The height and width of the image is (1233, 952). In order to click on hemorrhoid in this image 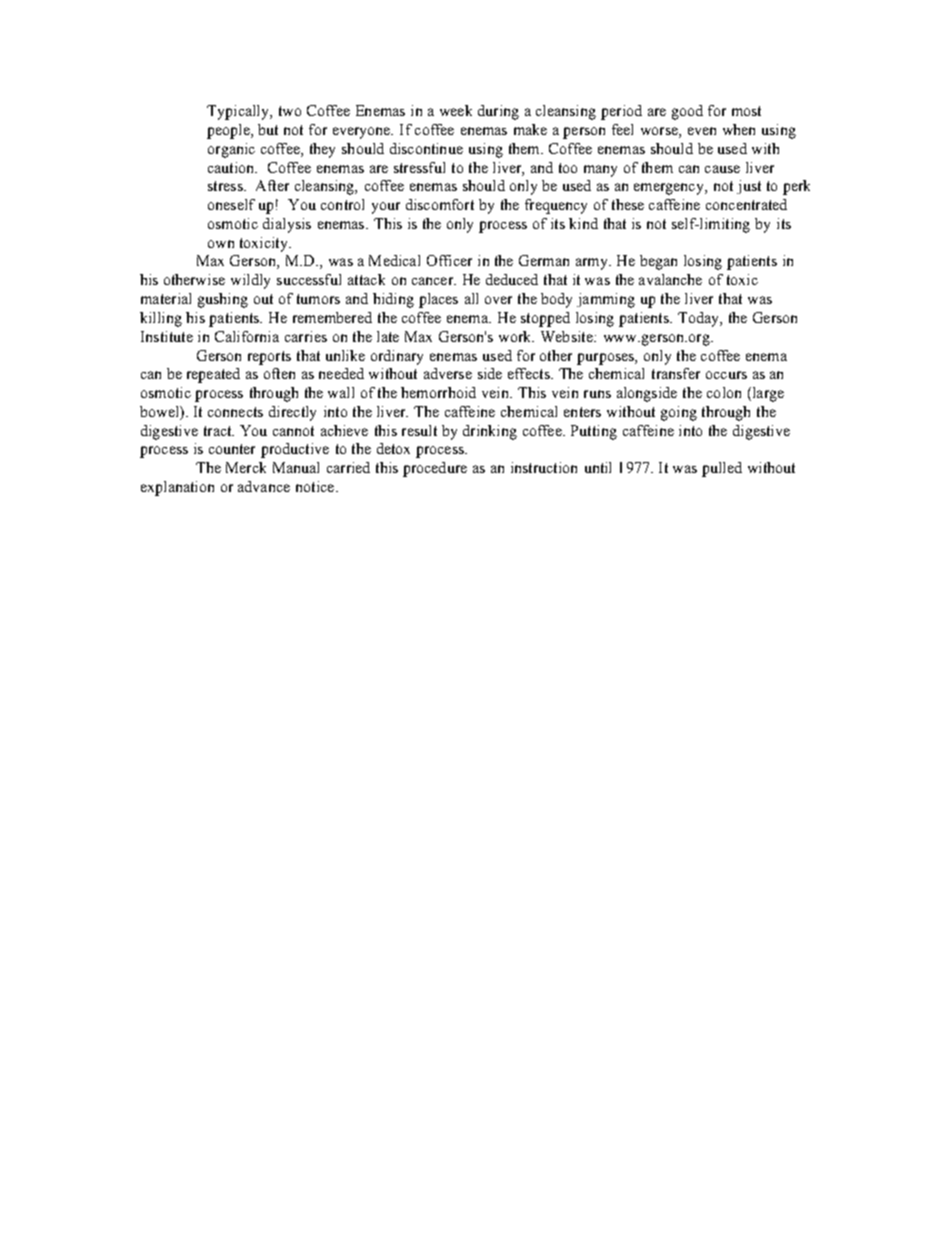, I will do `click(438, 392)`.
